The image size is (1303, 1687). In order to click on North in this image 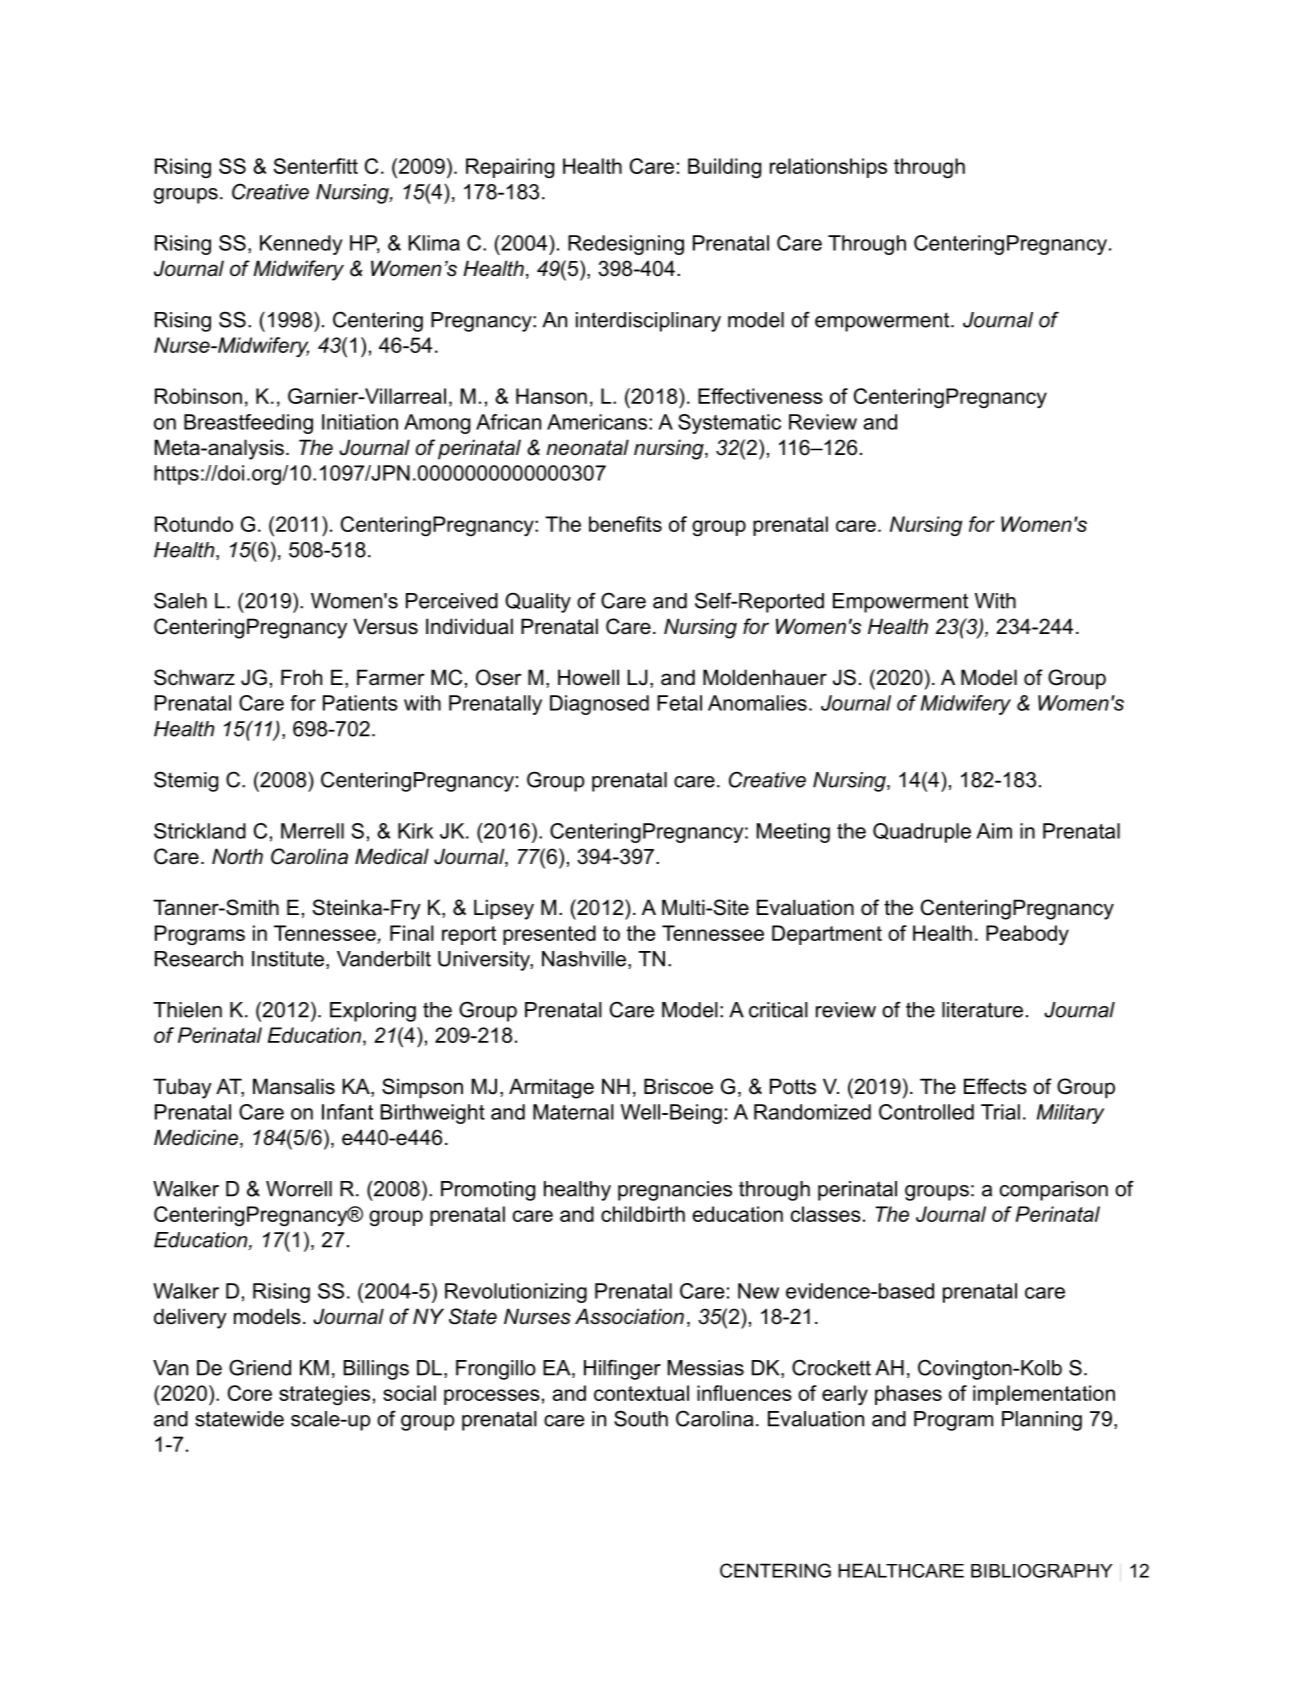, I will do `click(237, 856)`.
